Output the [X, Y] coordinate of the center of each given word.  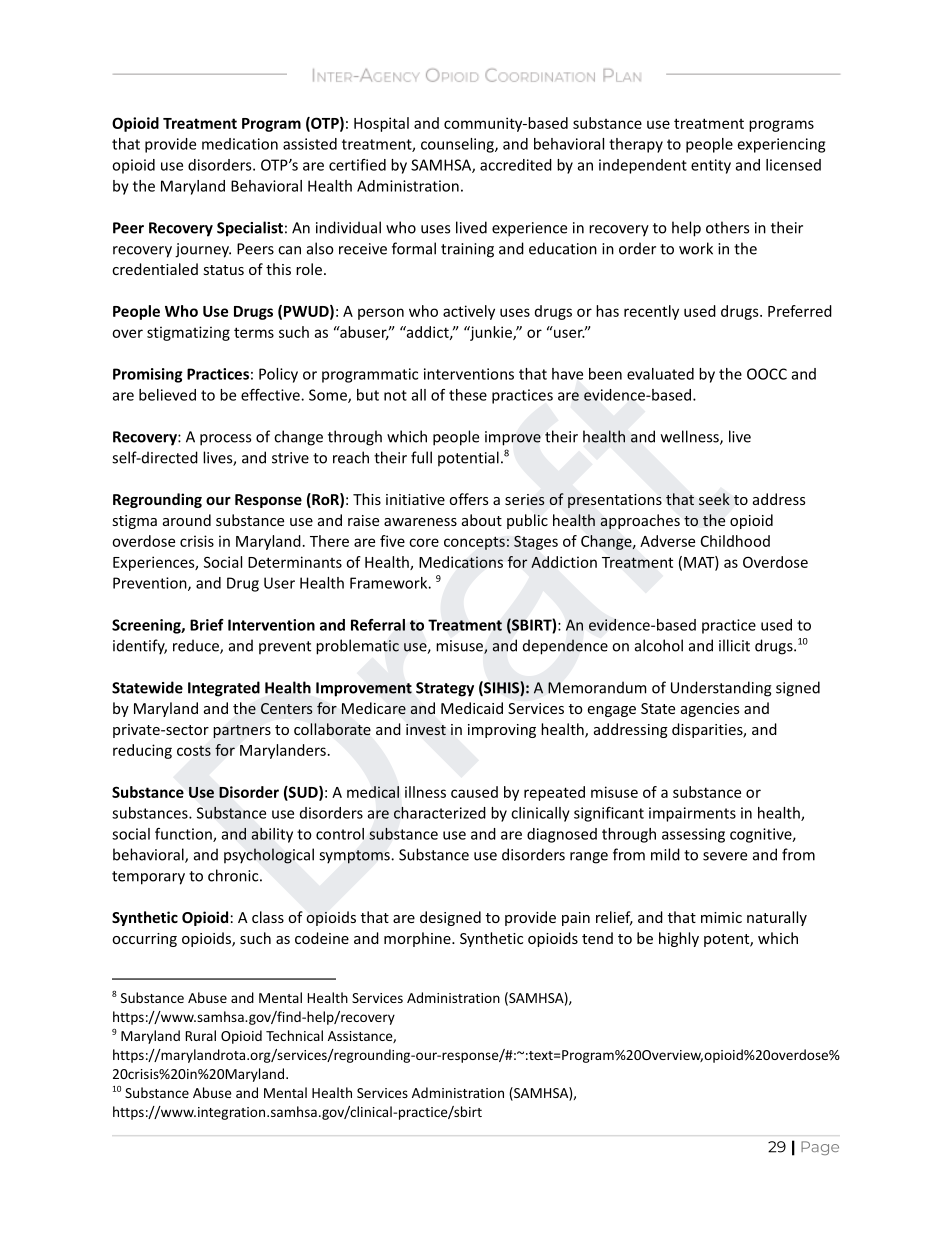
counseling [458, 145]
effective [271, 395]
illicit [734, 645]
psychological [269, 856]
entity [711, 166]
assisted [310, 144]
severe [725, 856]
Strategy [445, 689]
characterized [440, 813]
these [468, 395]
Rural [201, 1035]
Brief [207, 625]
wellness [691, 437]
